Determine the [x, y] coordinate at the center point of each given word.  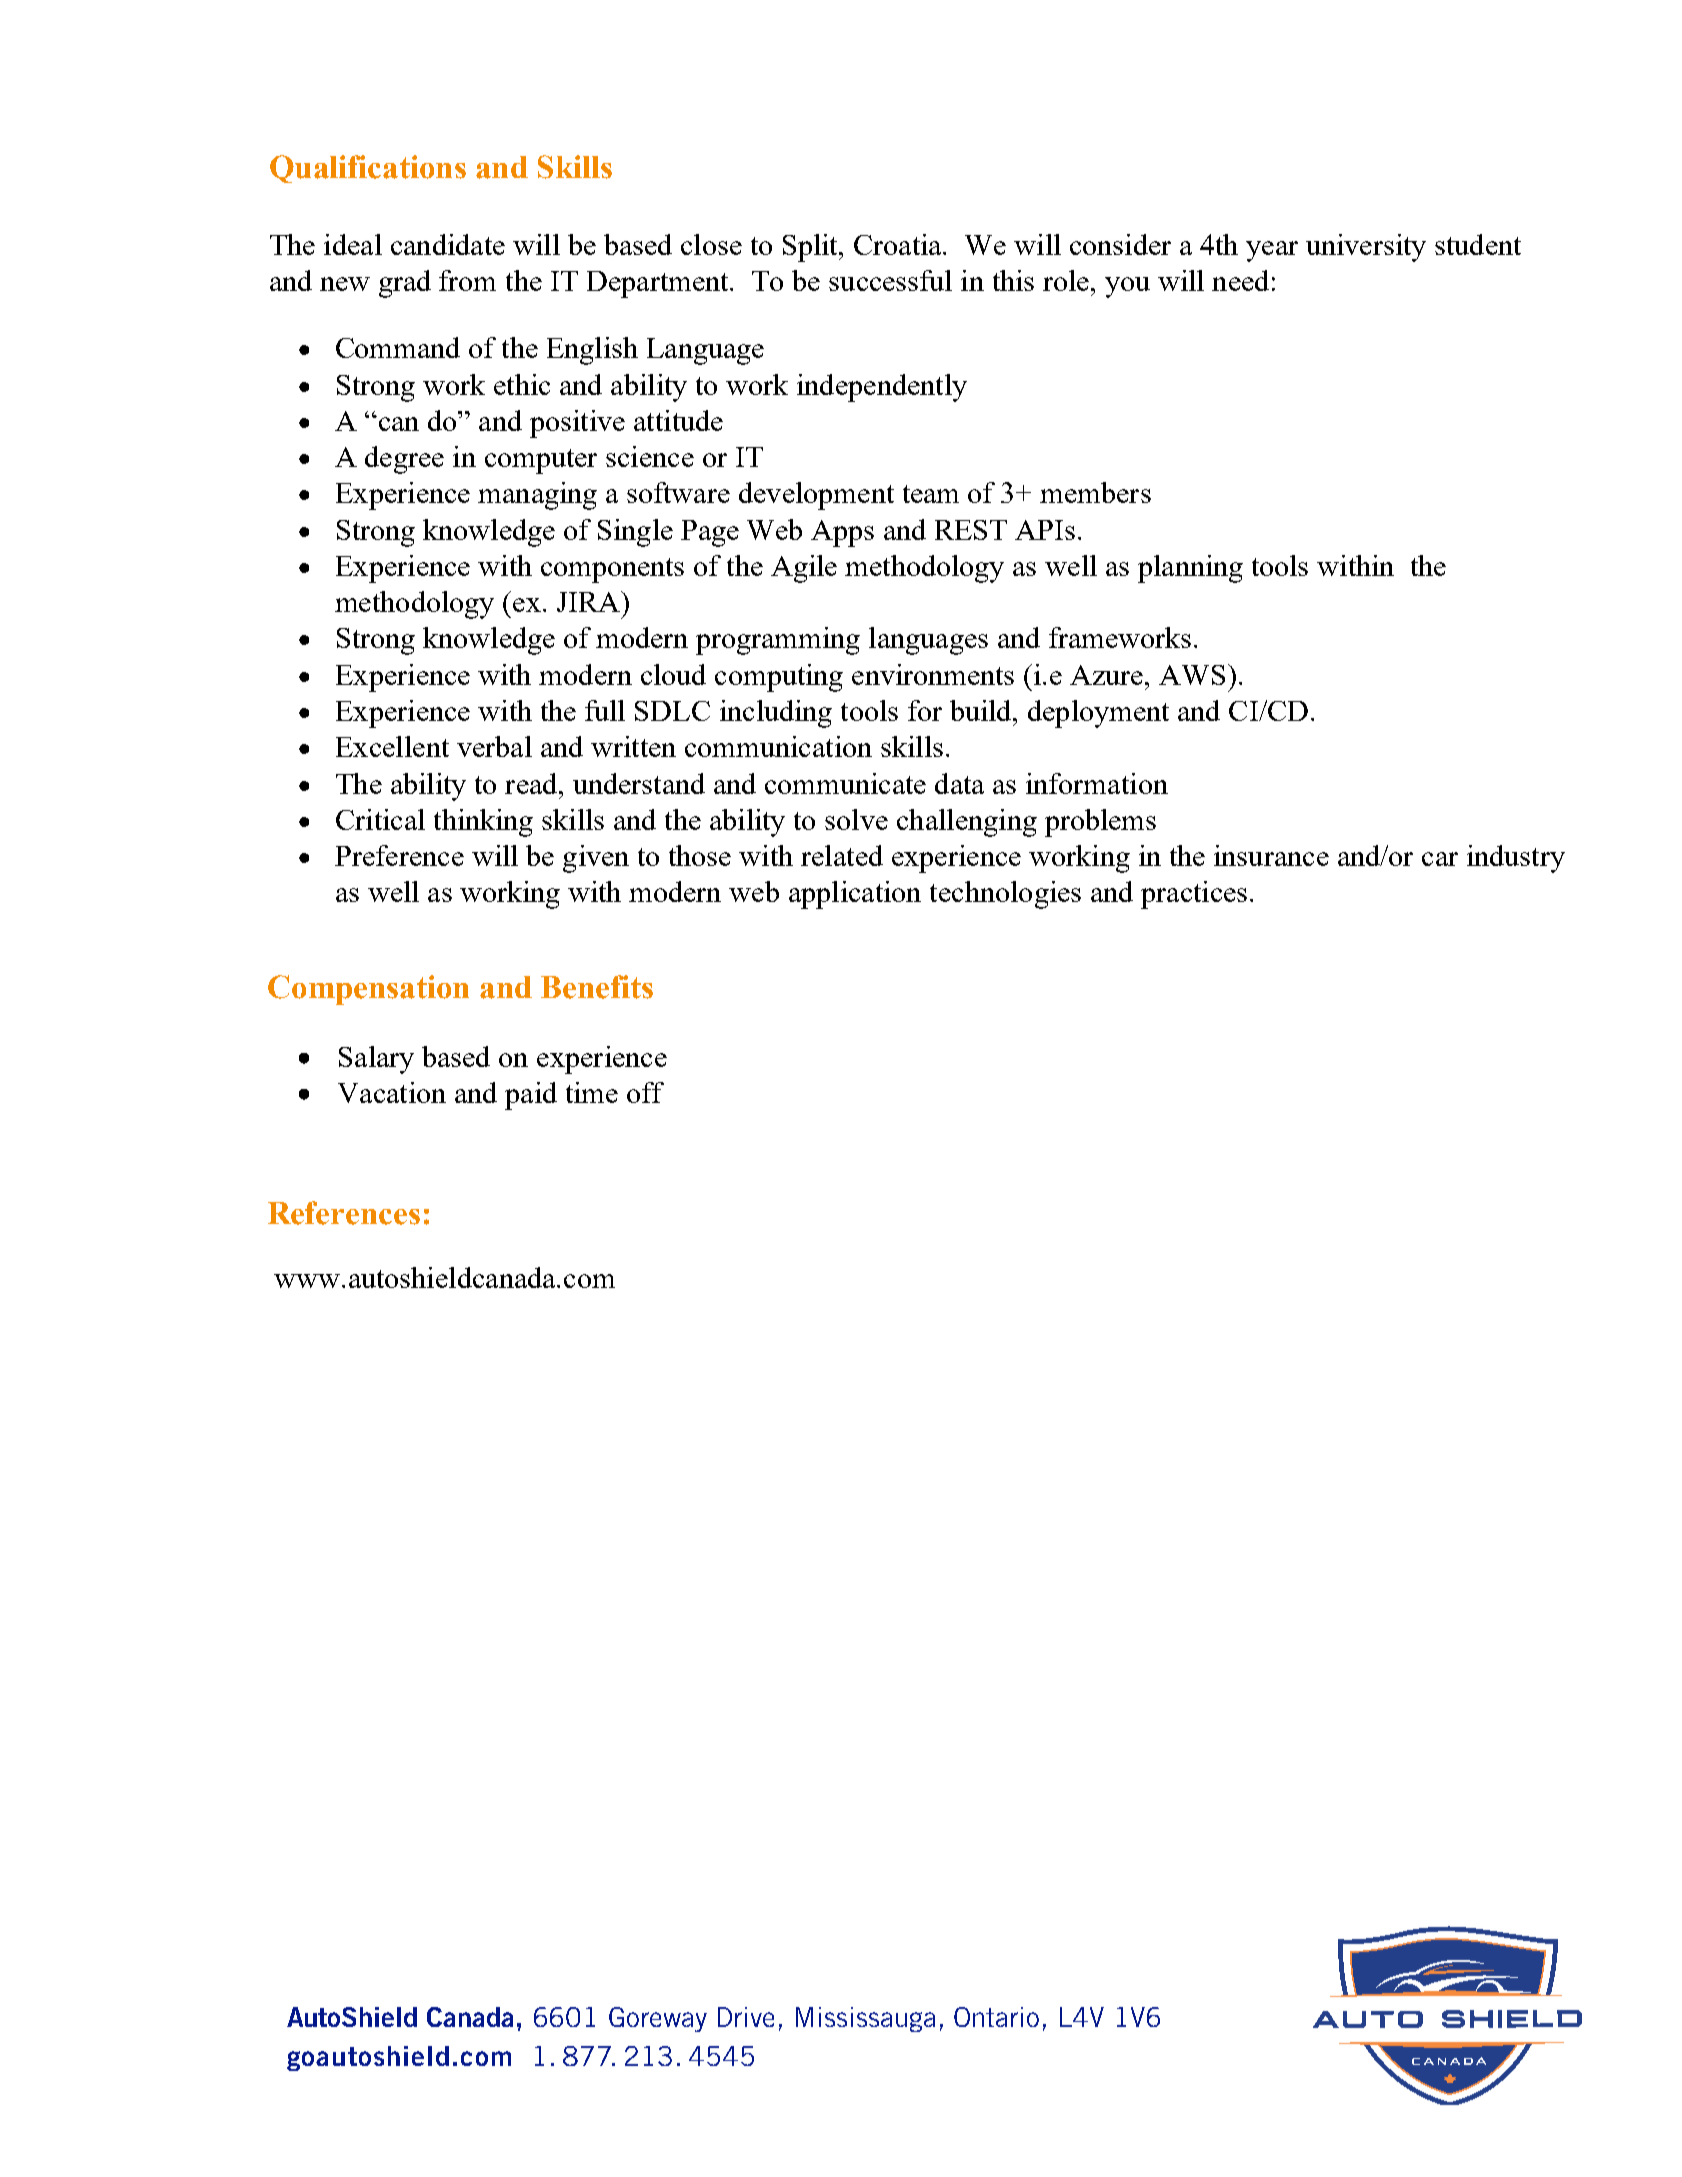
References [344, 1213]
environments [933, 674]
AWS [1192, 675]
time [592, 1092]
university [1366, 248]
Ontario [996, 2017]
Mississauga [865, 2019]
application [855, 895]
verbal [494, 746]
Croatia [899, 244]
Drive [746, 2017]
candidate [448, 244]
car [1440, 859]
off [645, 1092]
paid [531, 1096]
